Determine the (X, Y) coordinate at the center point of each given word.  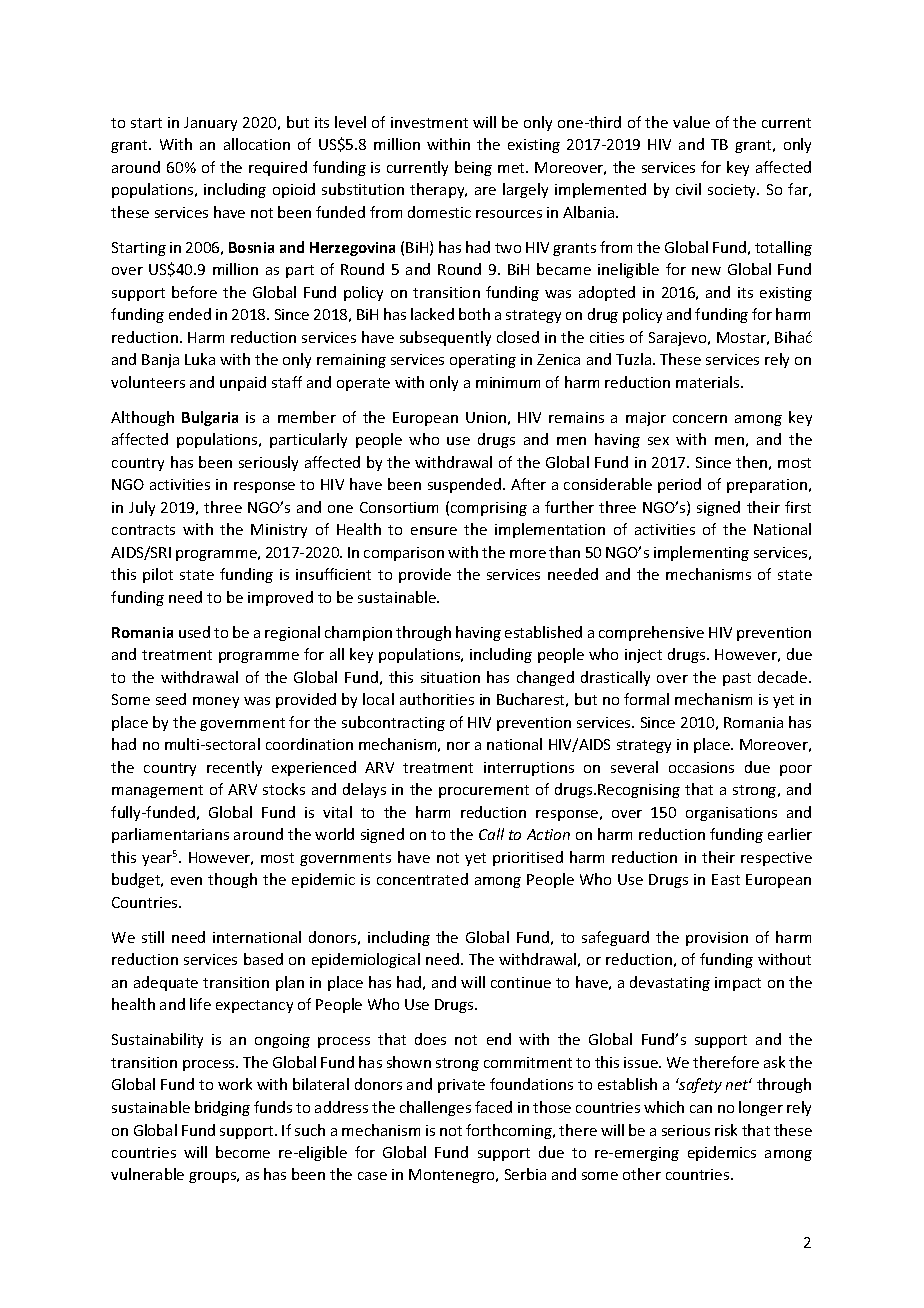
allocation (257, 144)
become (243, 1152)
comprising (489, 509)
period (679, 485)
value (691, 122)
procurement (484, 791)
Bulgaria (210, 418)
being (473, 168)
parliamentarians (170, 835)
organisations (731, 814)
